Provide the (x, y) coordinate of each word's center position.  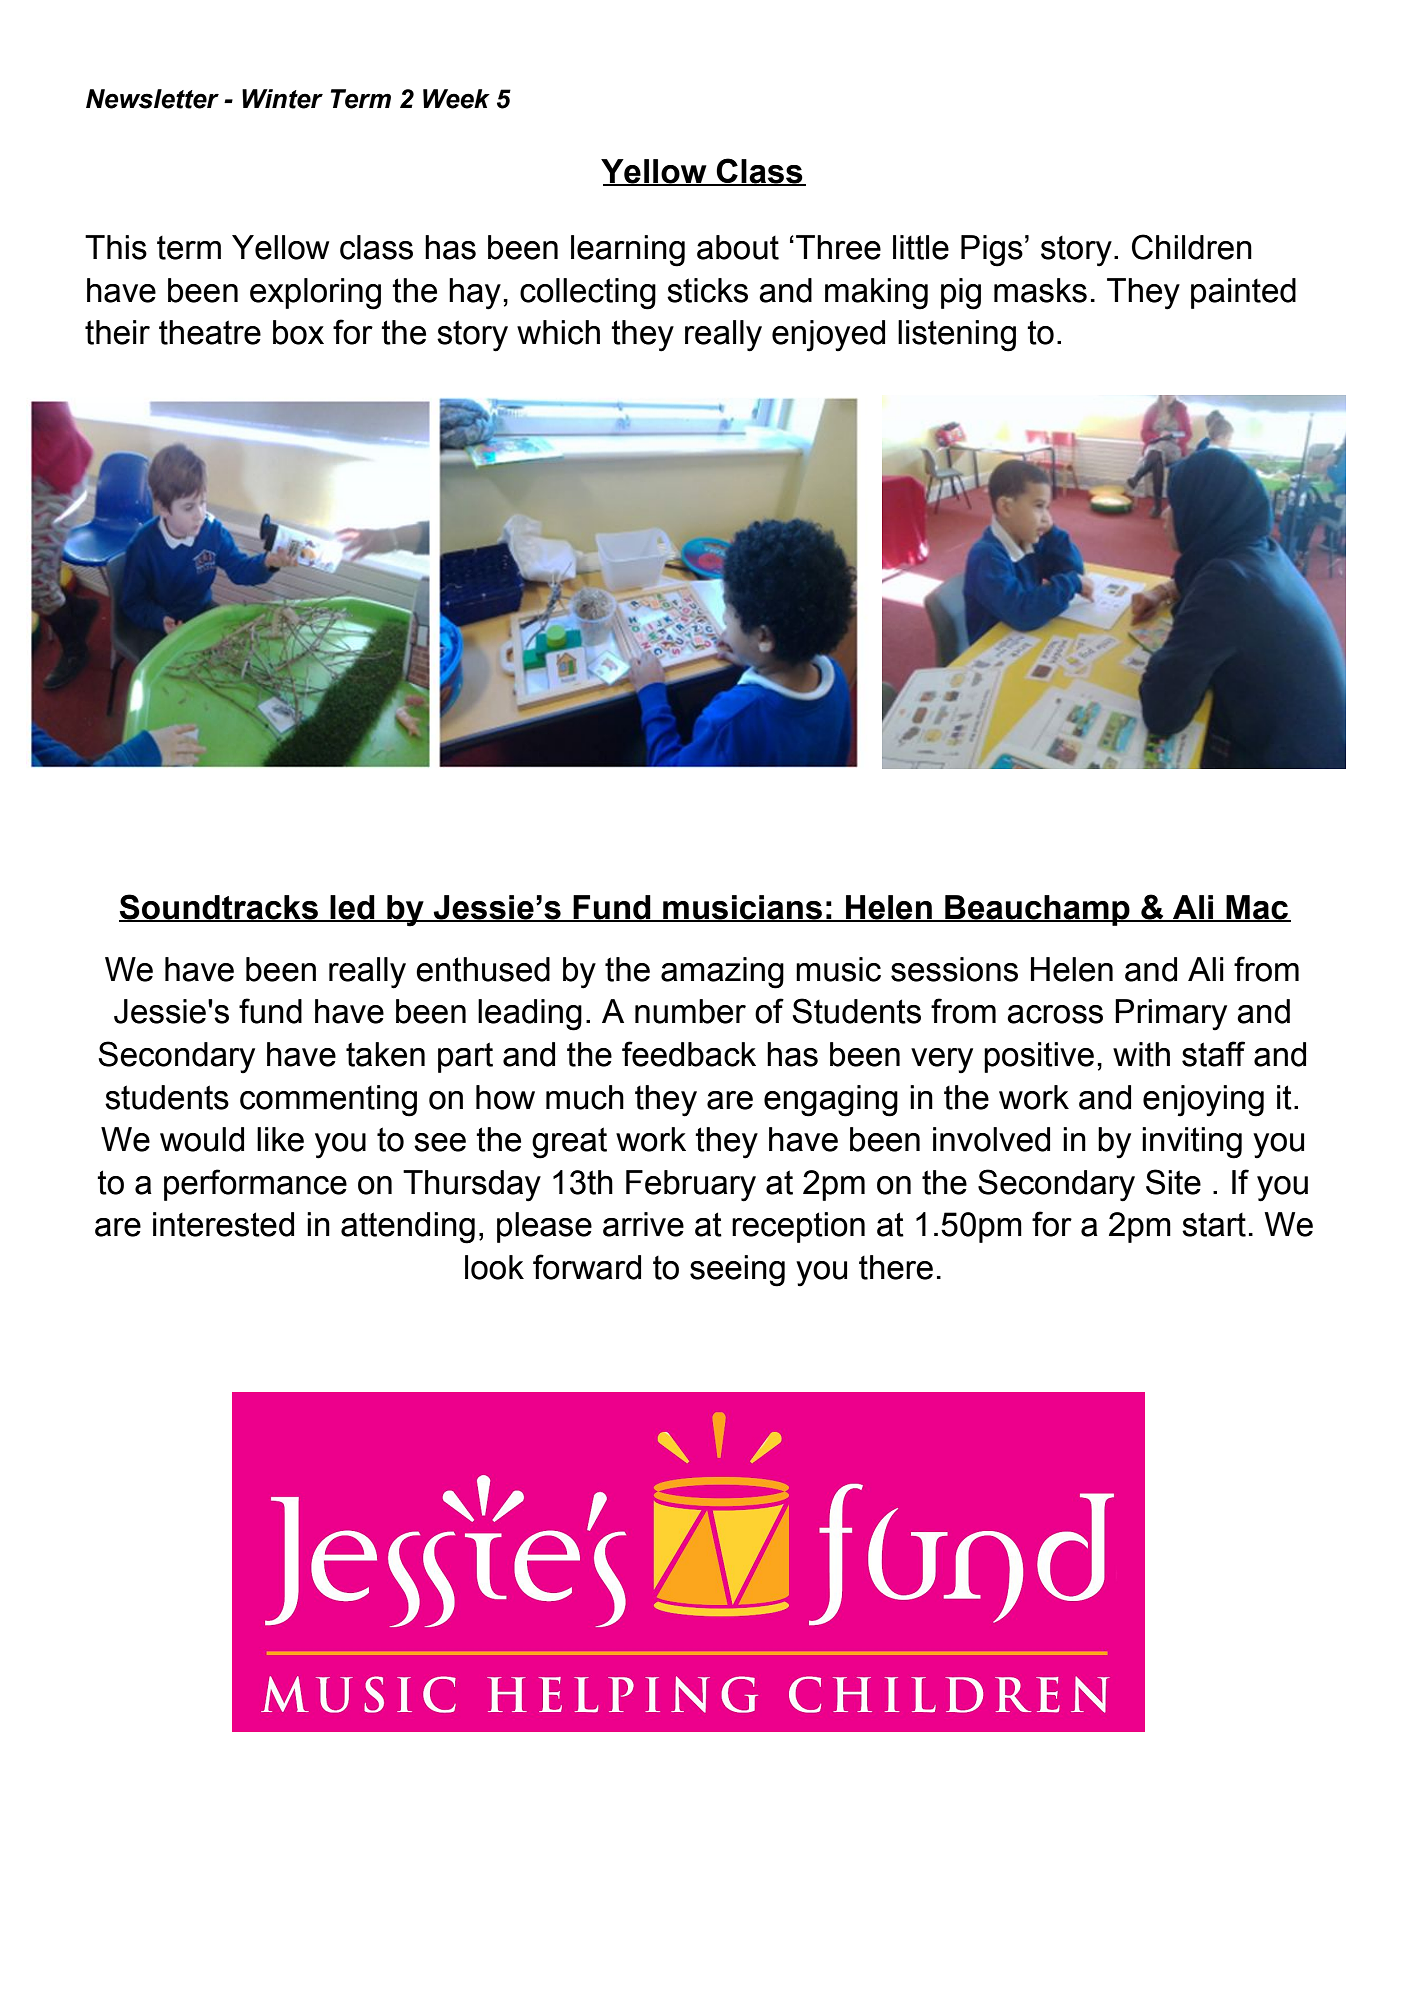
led (353, 908)
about (738, 247)
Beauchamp (1037, 910)
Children (1192, 247)
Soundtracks (219, 908)
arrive (643, 1224)
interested (223, 1224)
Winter (282, 99)
